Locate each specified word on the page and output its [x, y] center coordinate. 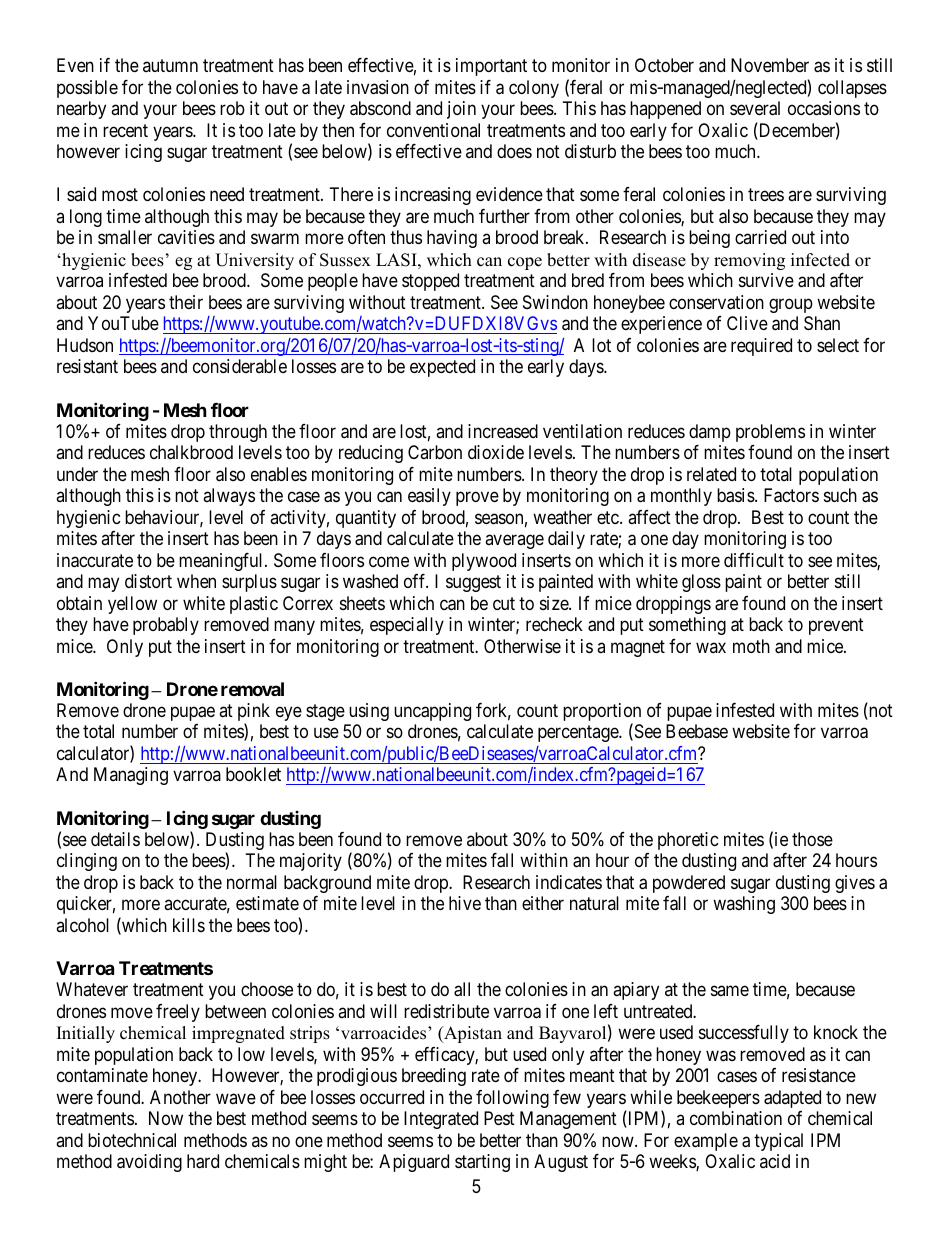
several [755, 108]
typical [778, 1142]
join [461, 110]
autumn [170, 66]
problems [770, 433]
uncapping [432, 712]
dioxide [496, 452]
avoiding [149, 1163]
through [238, 433]
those [812, 839]
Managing [131, 776]
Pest [499, 1118]
